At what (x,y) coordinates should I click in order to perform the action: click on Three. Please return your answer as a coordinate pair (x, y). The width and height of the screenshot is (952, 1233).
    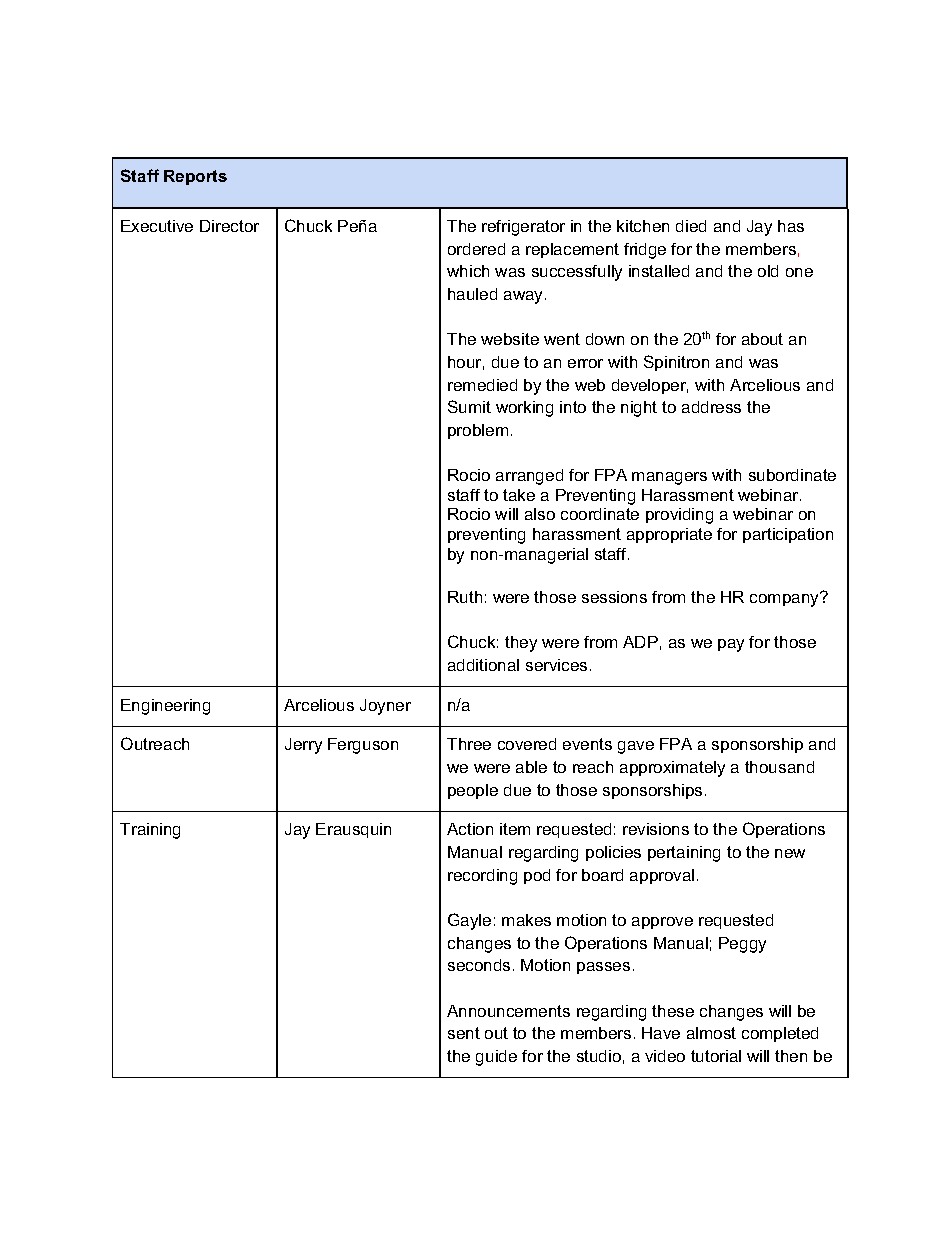
    Looking at the image, I should click on (469, 744).
